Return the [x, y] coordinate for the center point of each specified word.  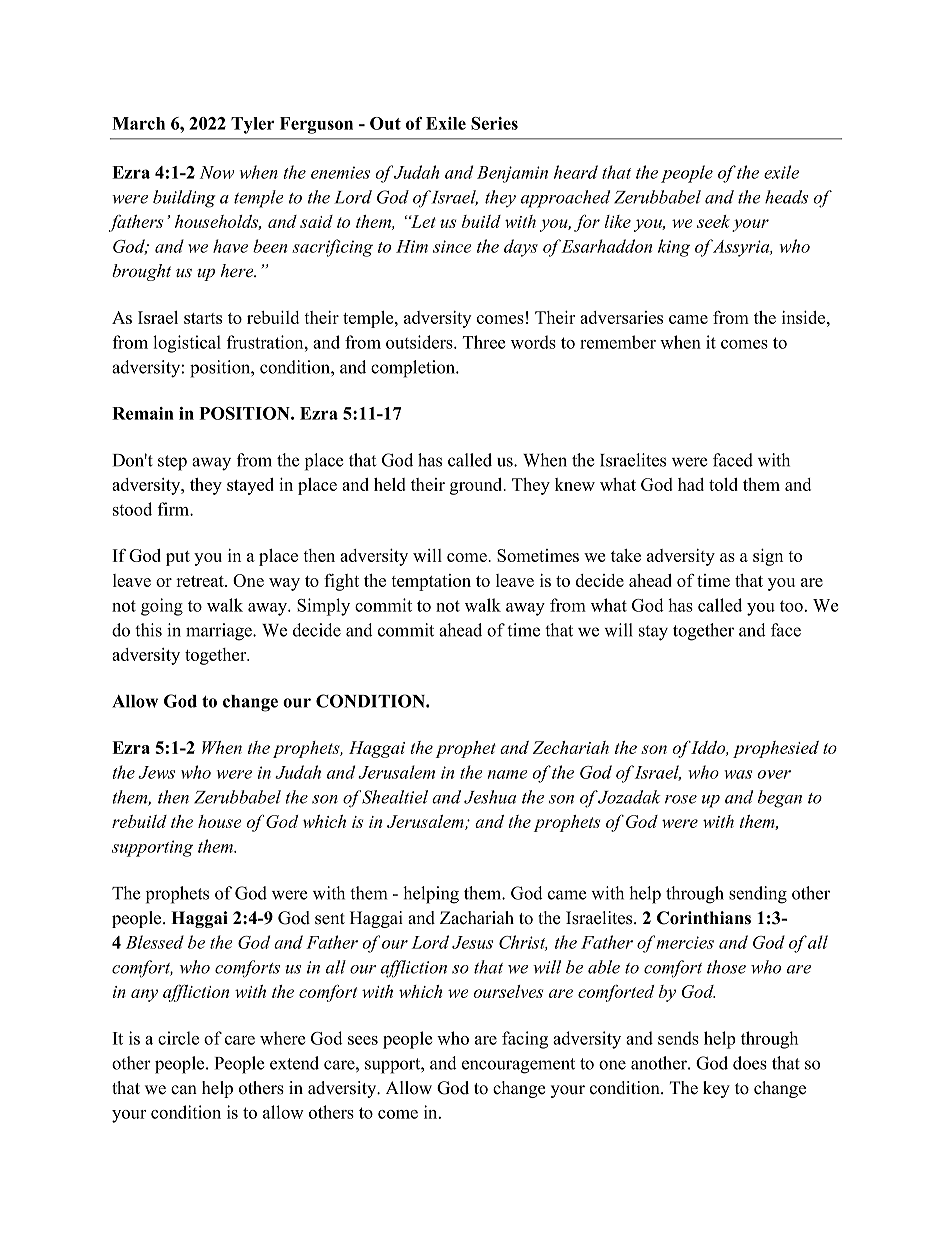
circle [178, 1038]
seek [713, 221]
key [716, 1089]
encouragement [518, 1066]
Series [494, 123]
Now [217, 172]
